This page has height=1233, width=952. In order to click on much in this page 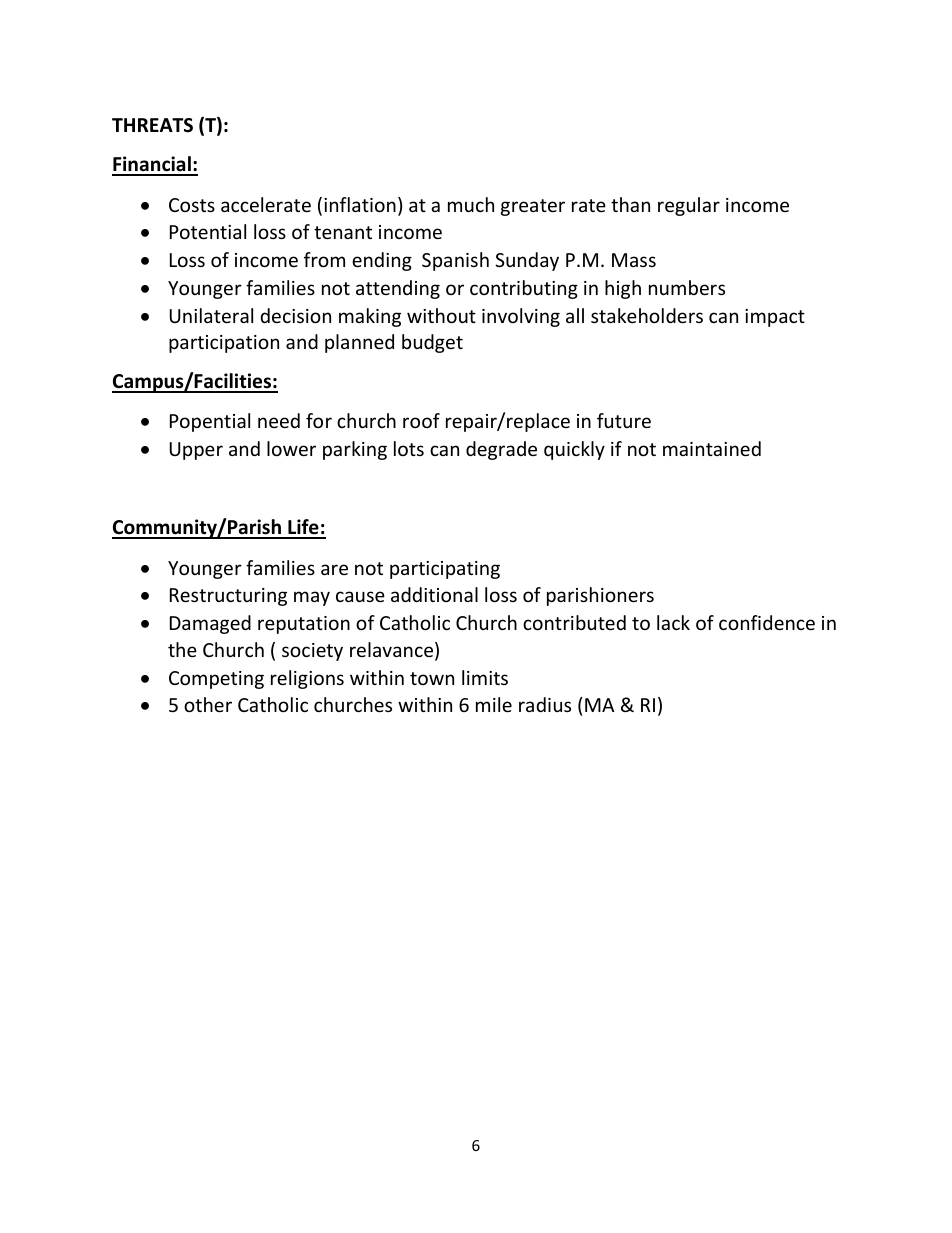, I will do `click(471, 204)`.
